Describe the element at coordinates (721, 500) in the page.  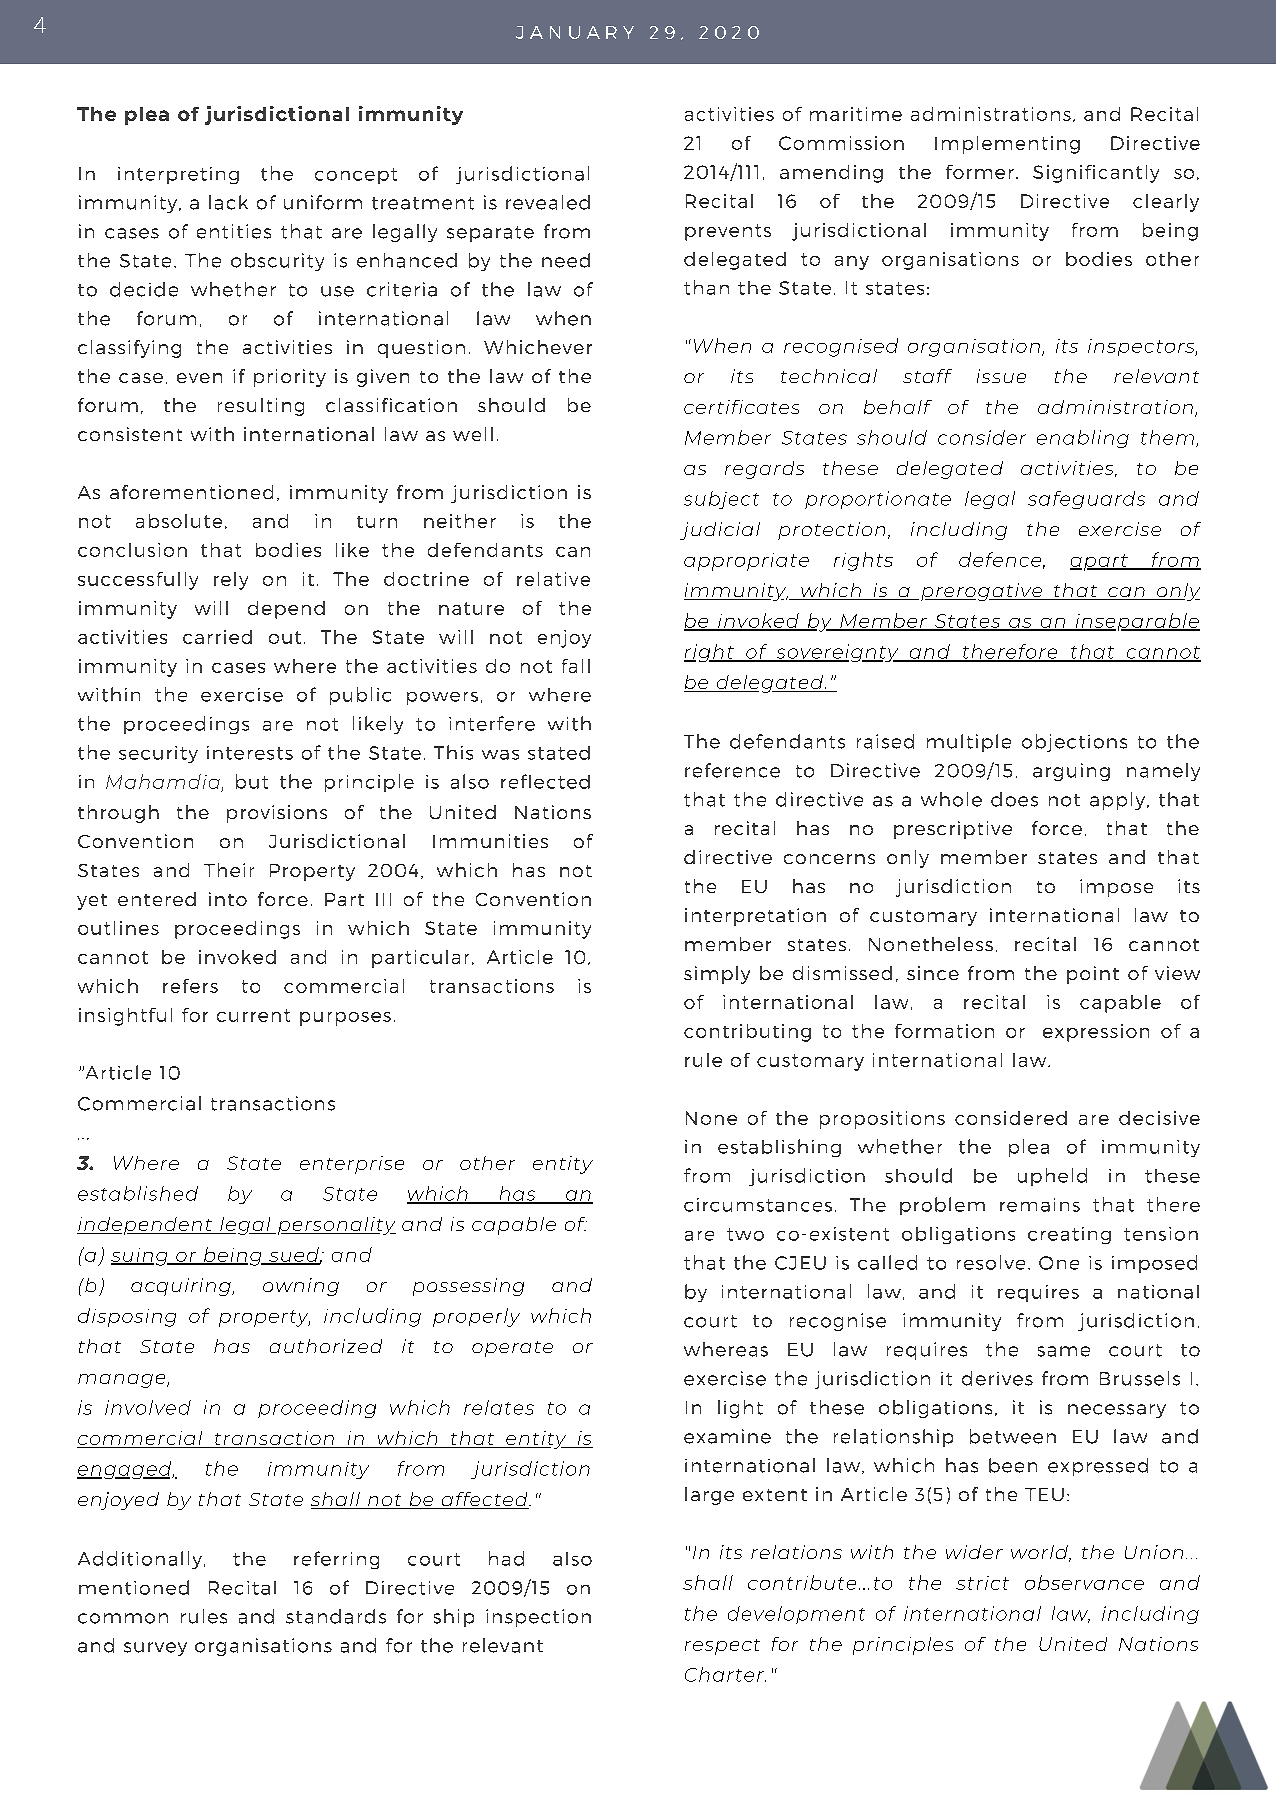
I see `subject` at that location.
